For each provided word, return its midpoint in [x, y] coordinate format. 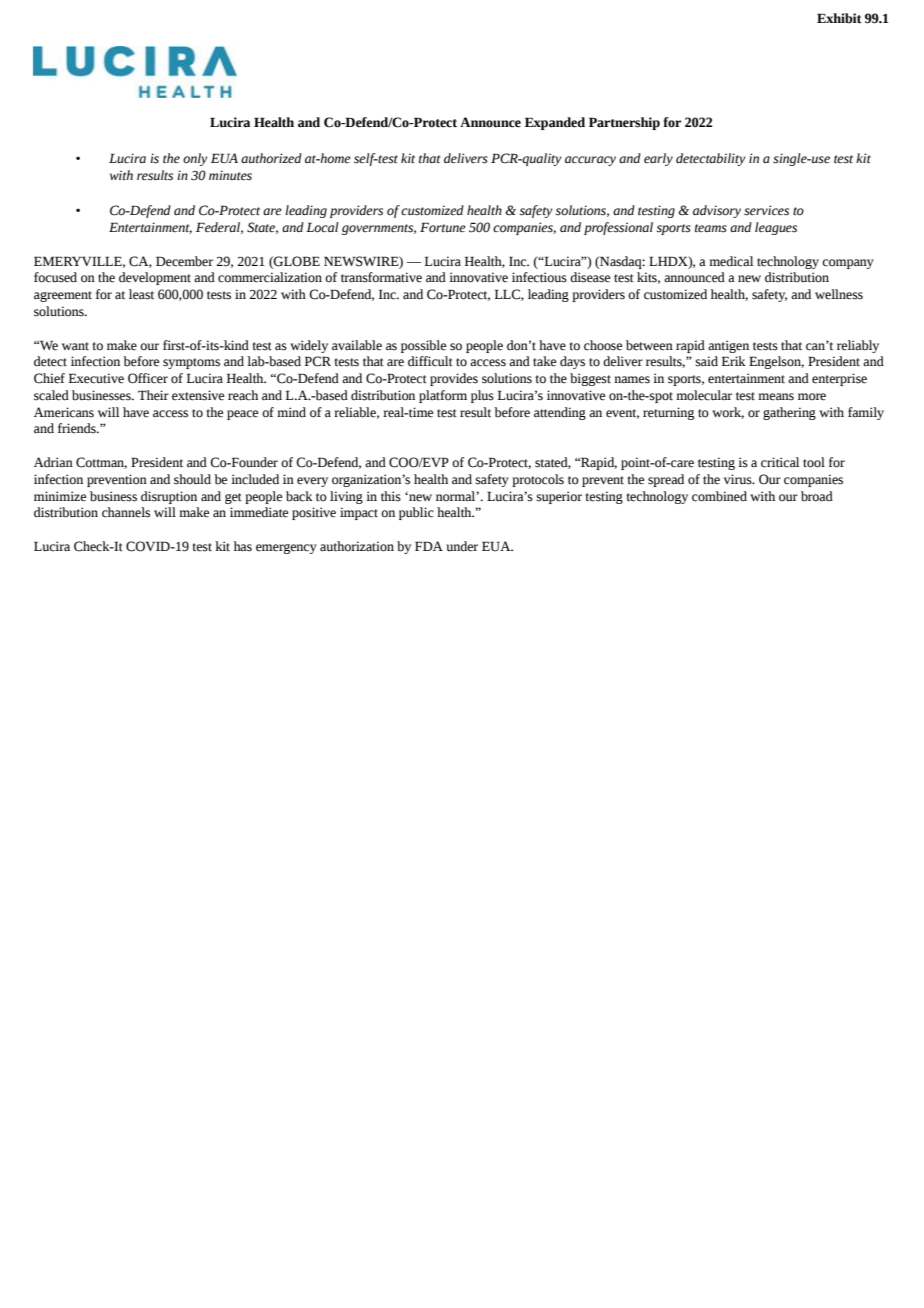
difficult [430, 361]
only [195, 159]
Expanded [555, 123]
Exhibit [839, 18]
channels [126, 512]
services [766, 210]
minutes [230, 175]
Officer [148, 378]
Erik [734, 361]
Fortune [443, 227]
